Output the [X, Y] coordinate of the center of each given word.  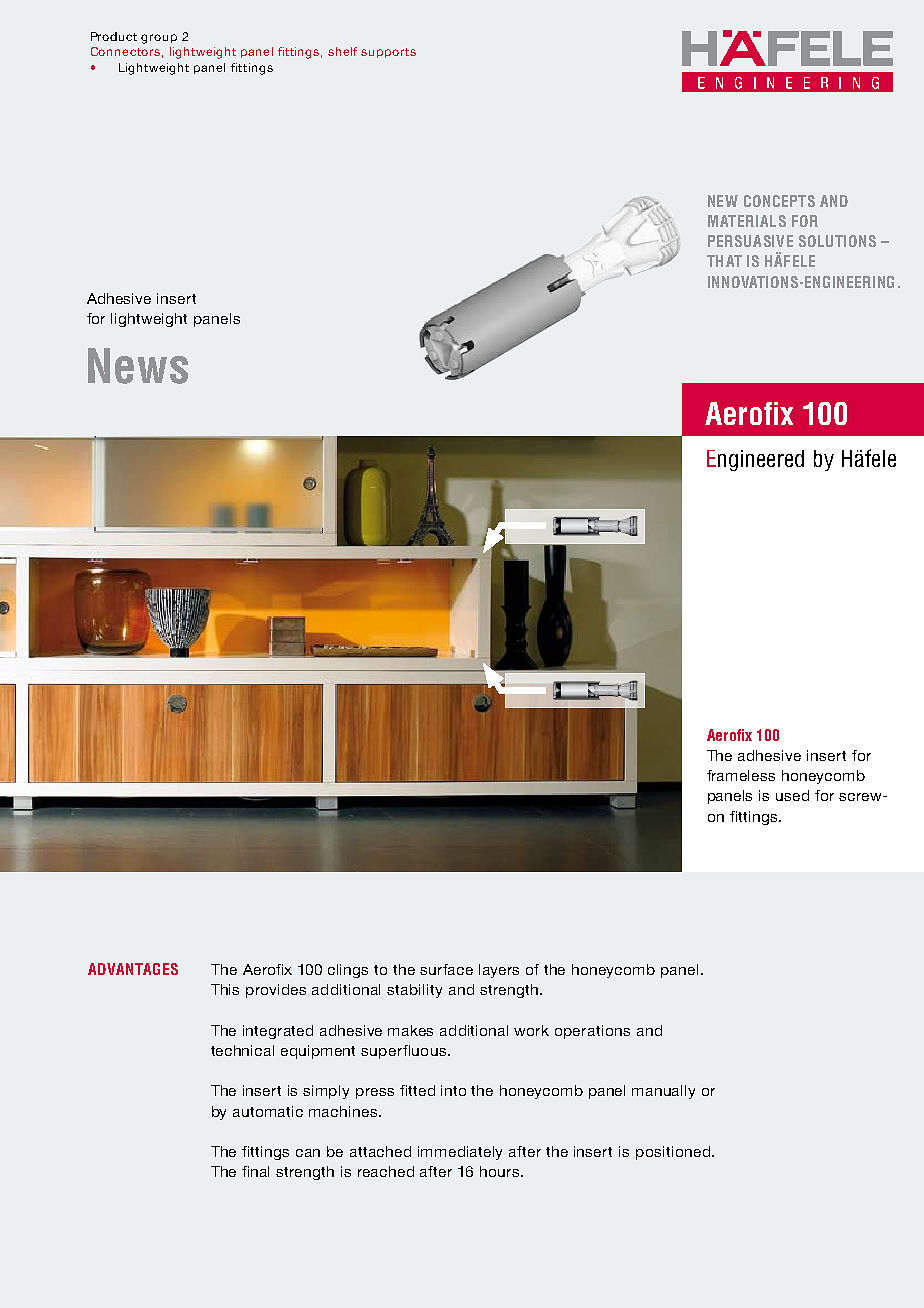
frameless [741, 775]
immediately [460, 1153]
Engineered [755, 460]
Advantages [133, 969]
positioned [673, 1153]
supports [388, 53]
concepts [779, 201]
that [724, 261]
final [255, 1171]
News [138, 366]
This [225, 989]
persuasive [750, 241]
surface [446, 969]
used [792, 795]
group [159, 39]
